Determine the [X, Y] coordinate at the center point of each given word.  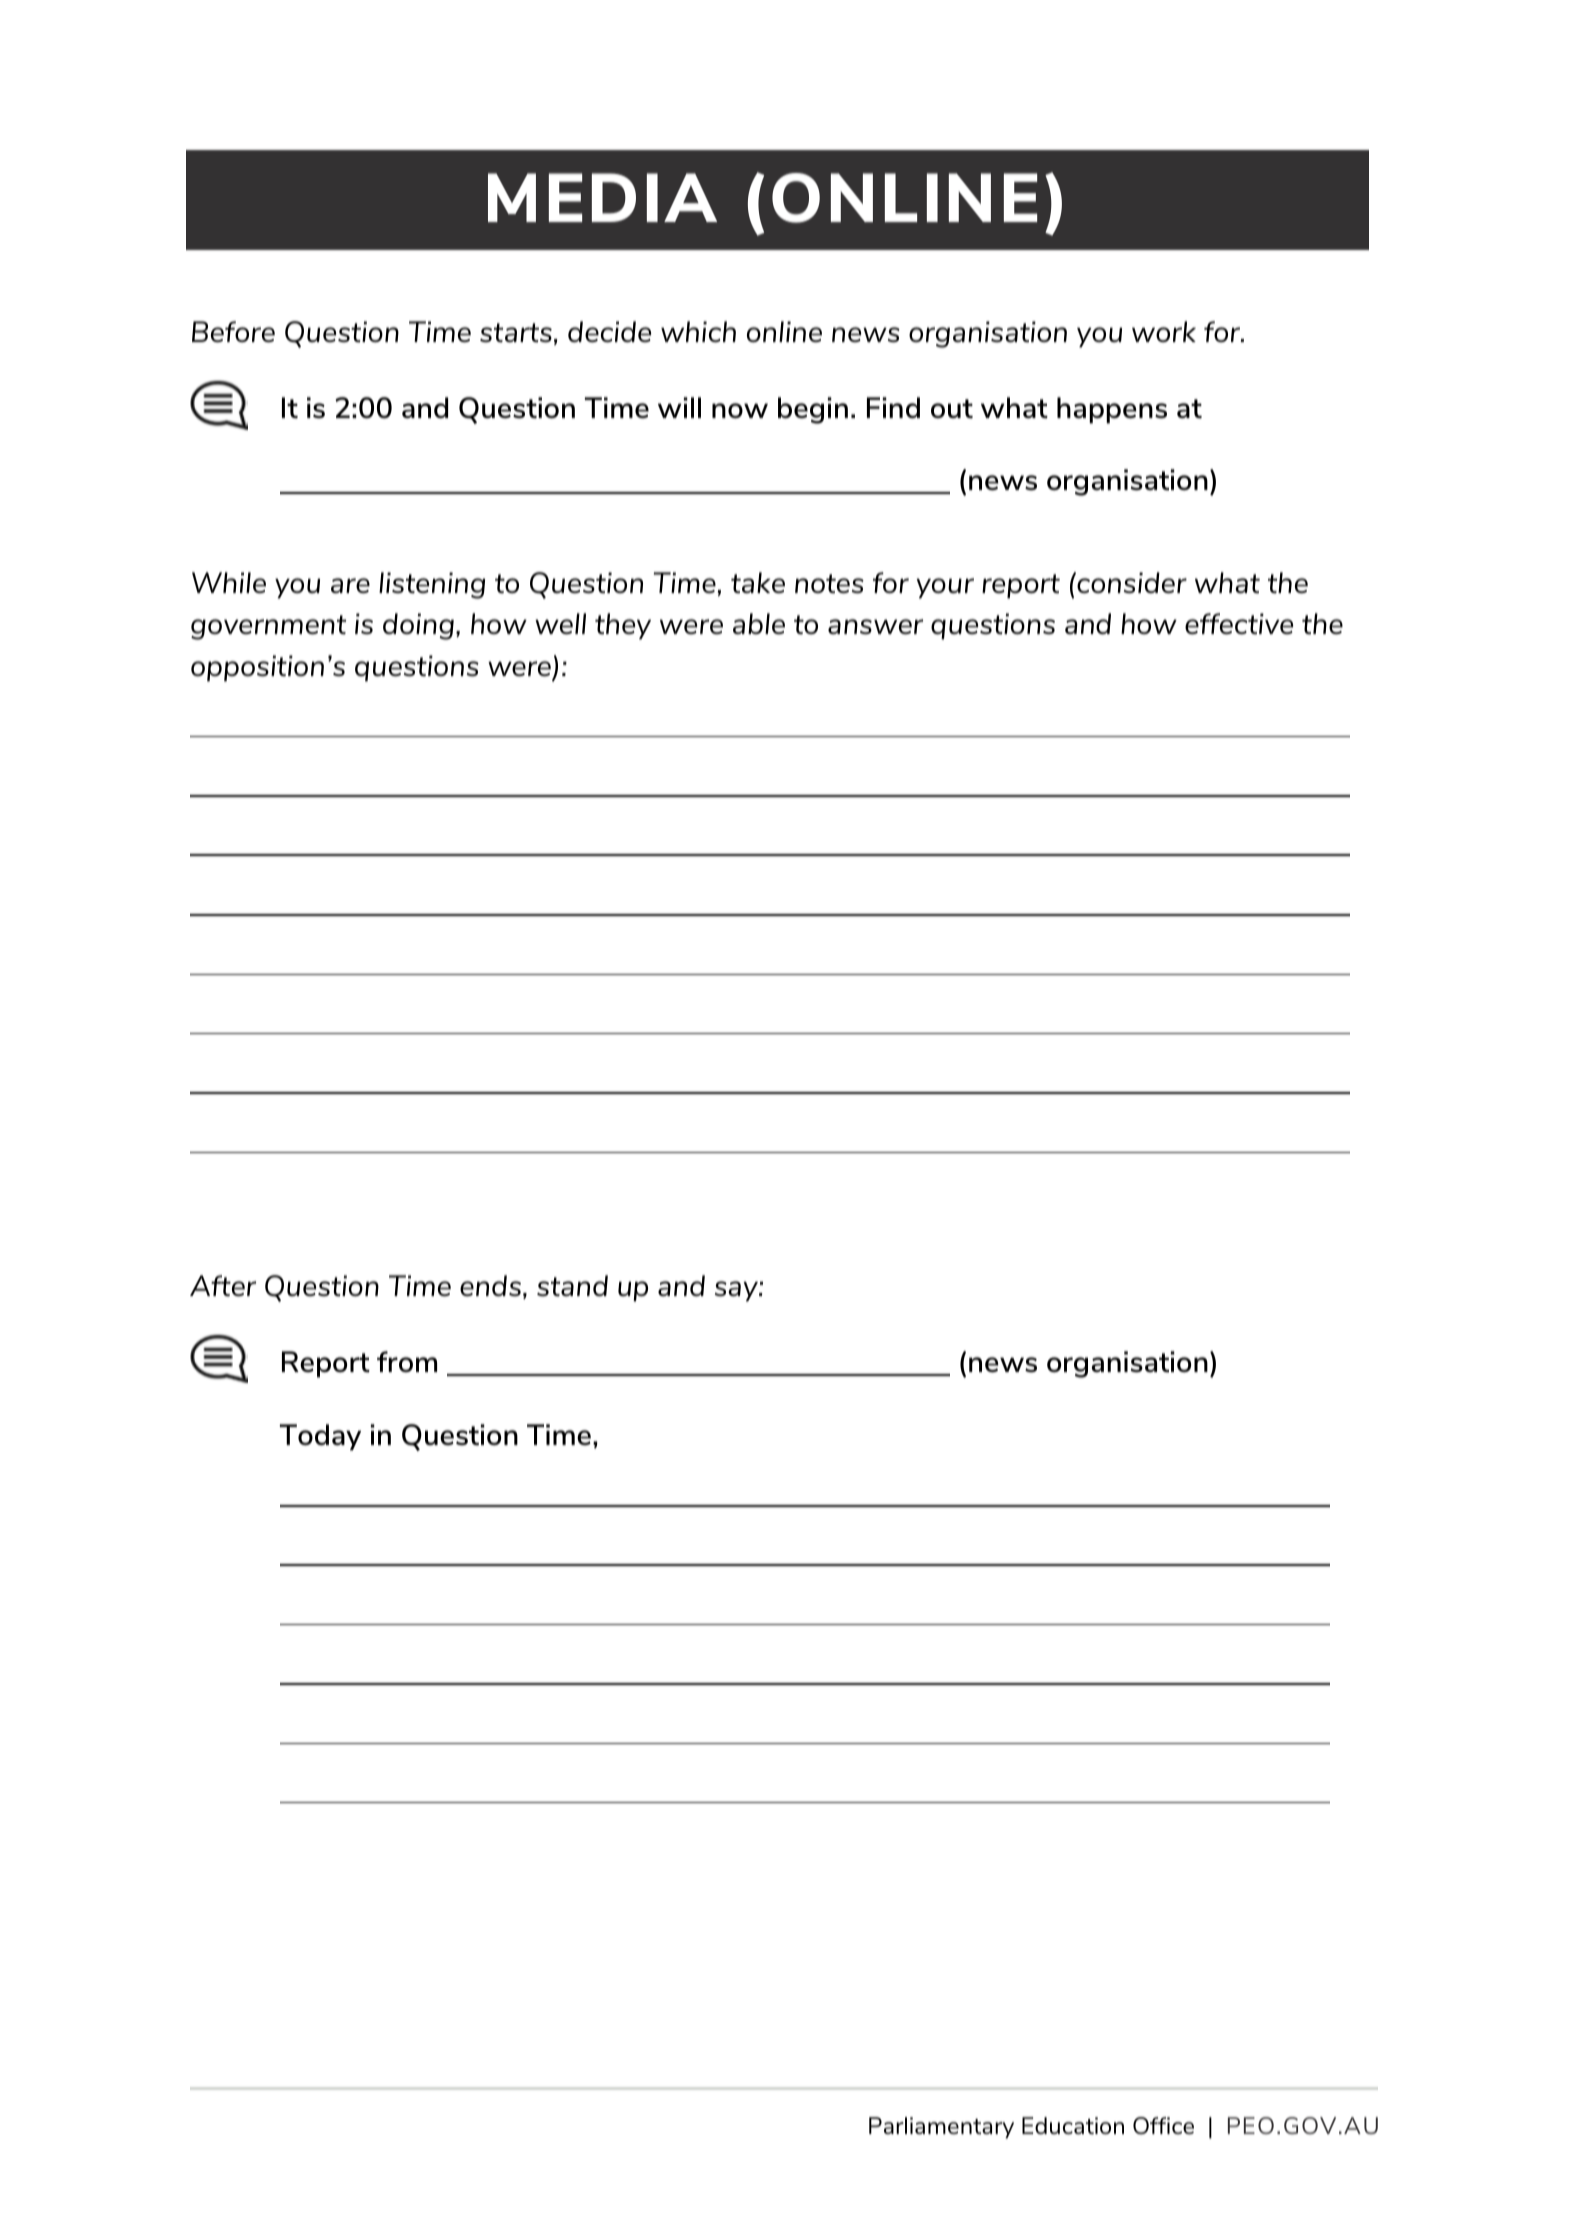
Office [1163, 2125]
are [350, 585]
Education [1073, 2125]
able [759, 623]
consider [1131, 582]
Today [320, 1437]
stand [572, 1285]
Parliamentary [941, 2128]
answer [875, 626]
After [223, 1285]
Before [233, 331]
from [407, 1361]
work [1164, 331]
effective [1239, 623]
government [268, 627]
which [698, 331]
